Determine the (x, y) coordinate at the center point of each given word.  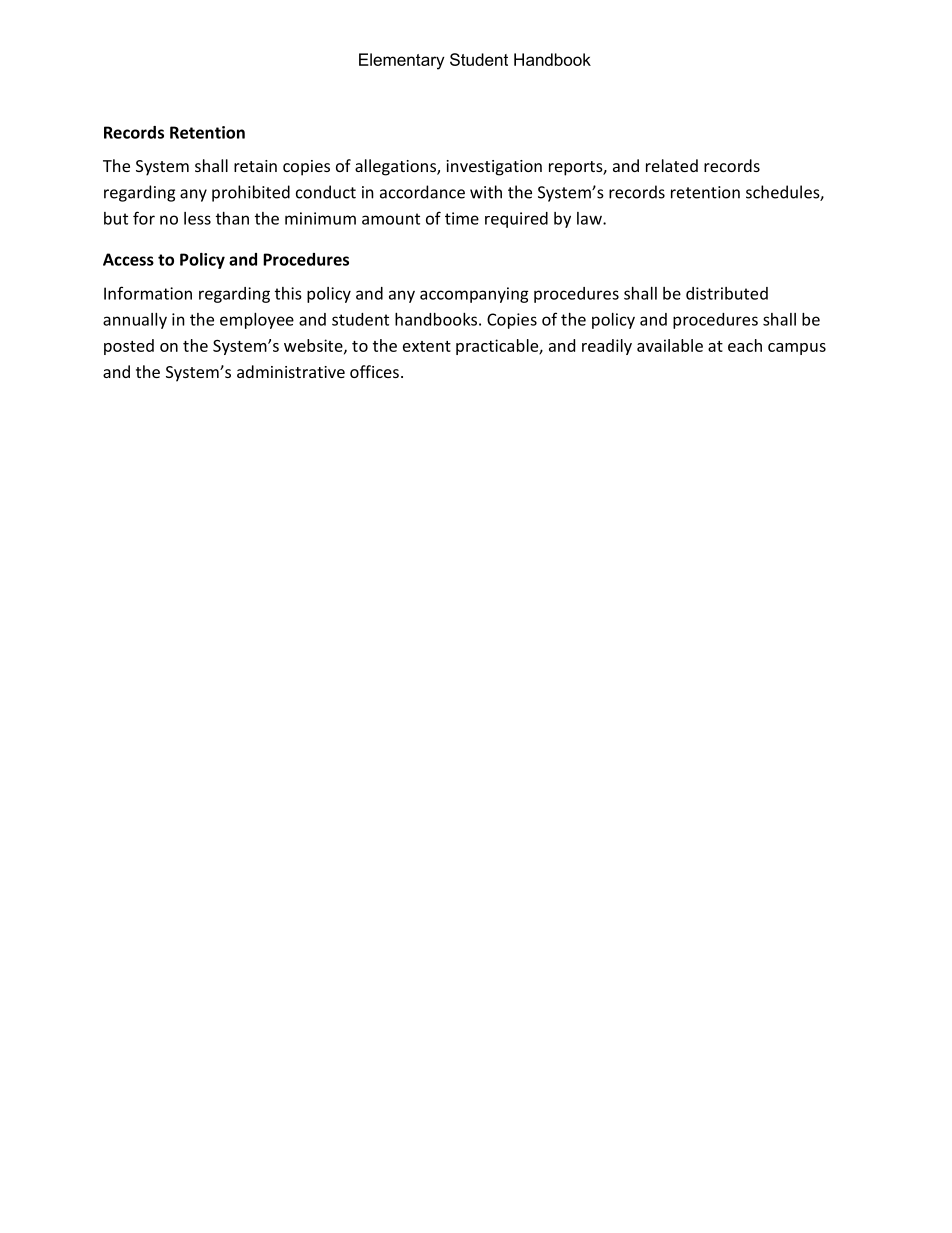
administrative (291, 371)
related (672, 165)
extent (427, 346)
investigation (494, 168)
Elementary (402, 61)
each (745, 345)
